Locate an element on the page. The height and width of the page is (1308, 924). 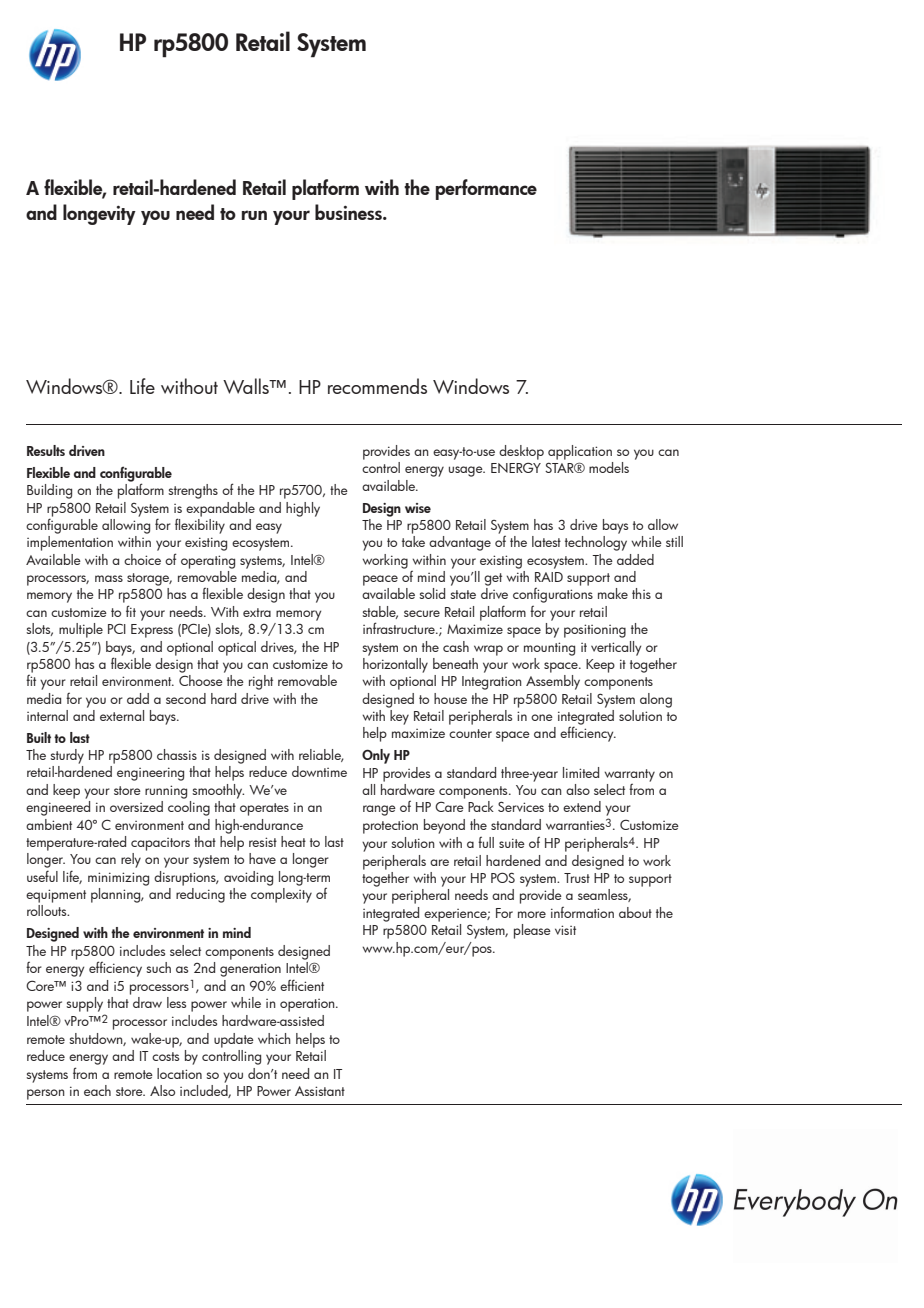
each is located at coordinates (97, 1090).
